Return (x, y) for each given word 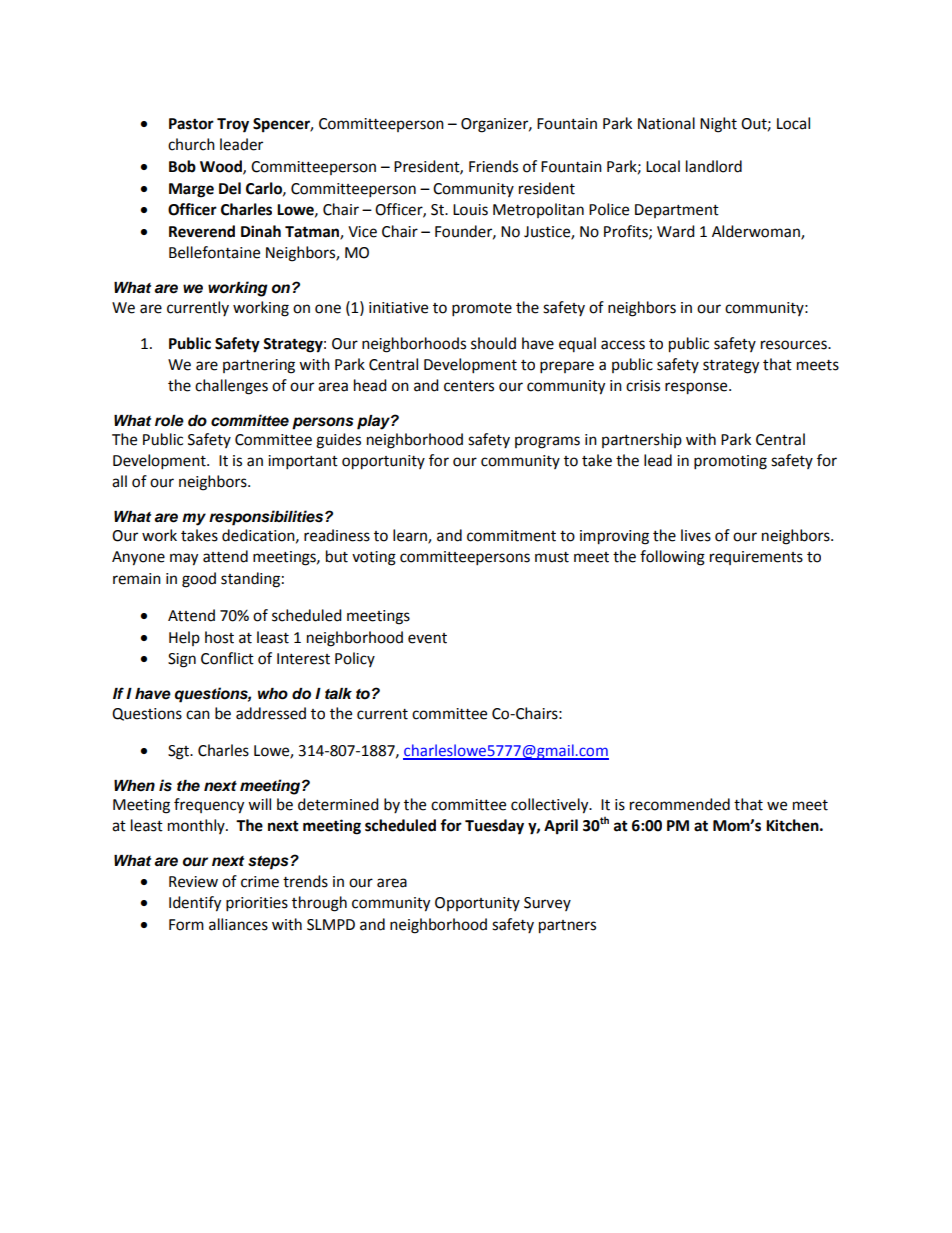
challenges (231, 387)
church (191, 144)
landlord (714, 166)
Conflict (227, 658)
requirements (756, 558)
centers (469, 386)
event (427, 638)
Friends (493, 166)
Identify (195, 904)
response (697, 388)
